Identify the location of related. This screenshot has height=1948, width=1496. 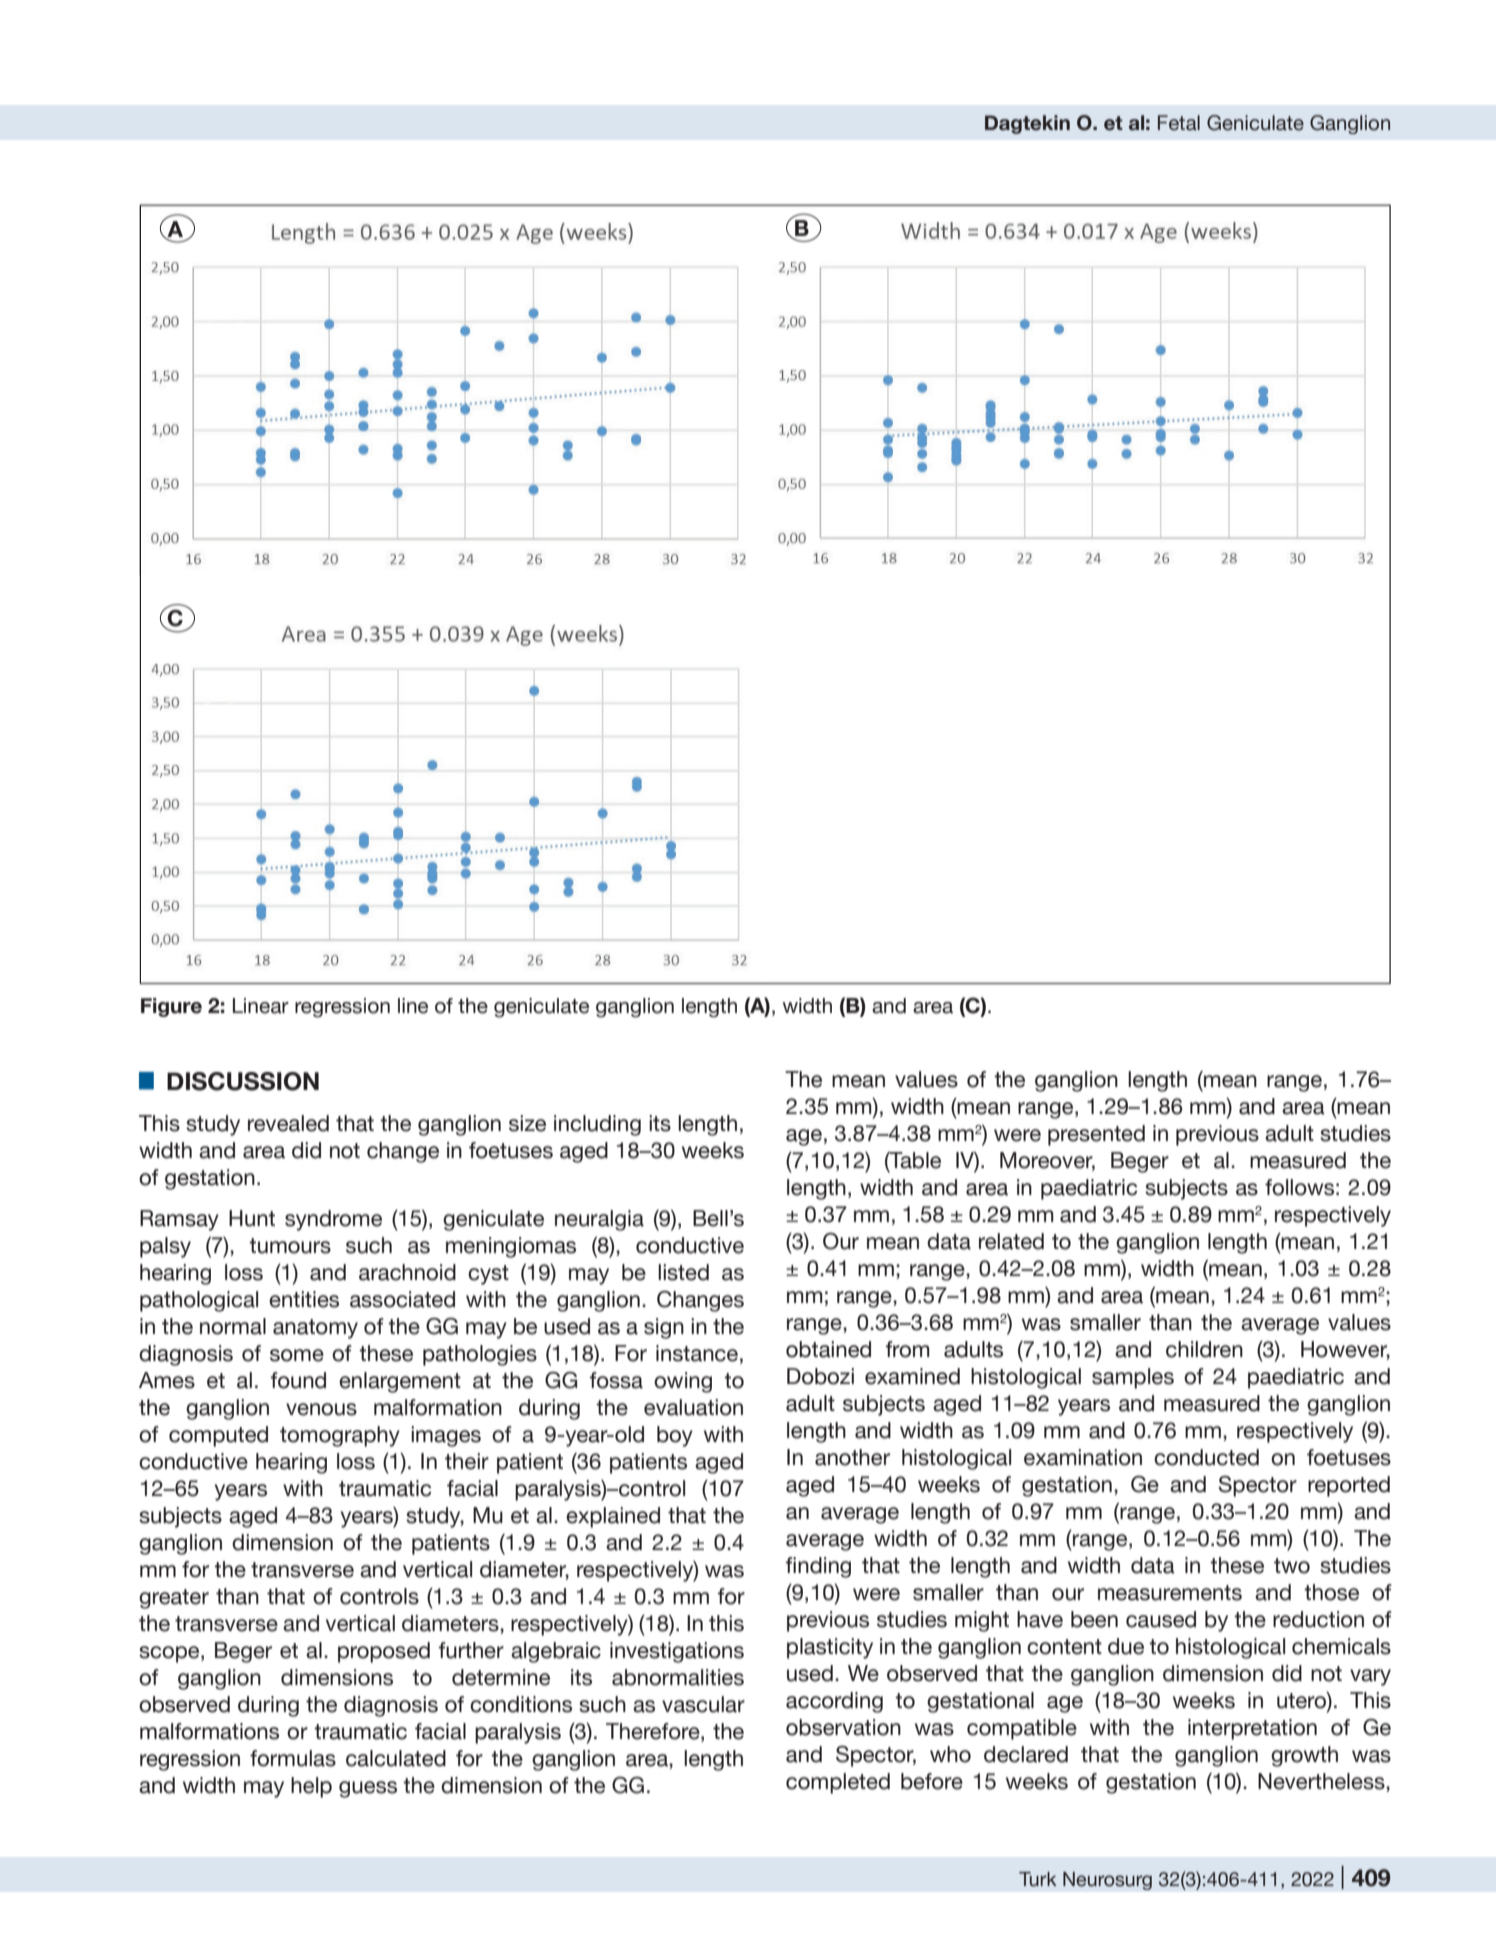
(1011, 1241).
